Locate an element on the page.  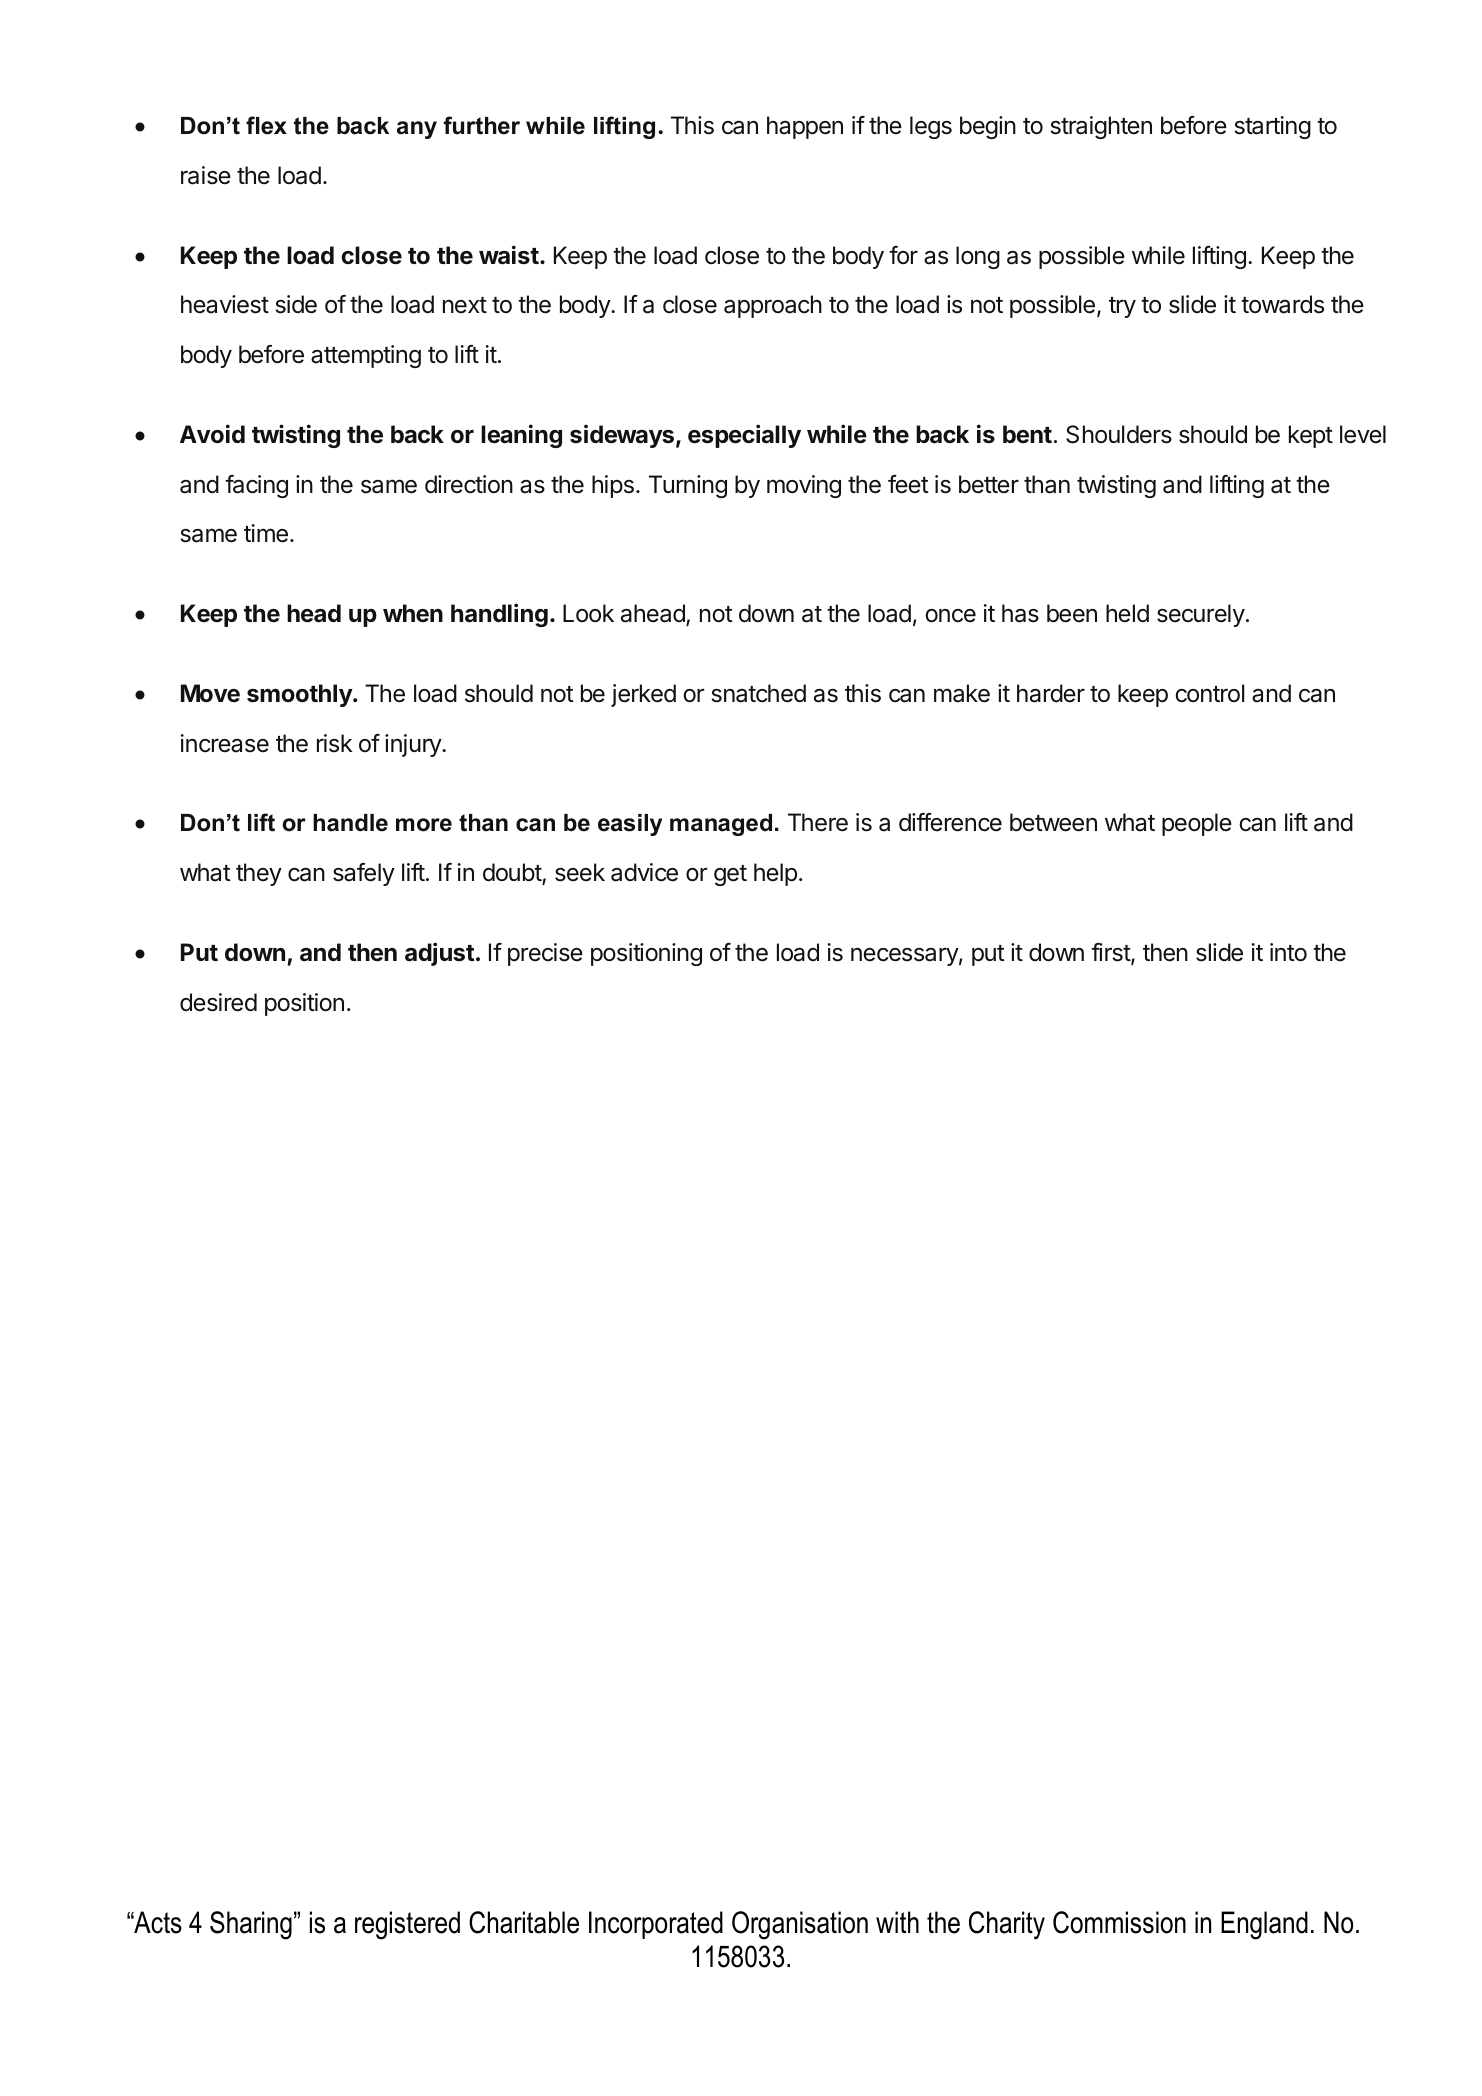
happen is located at coordinates (805, 127).
